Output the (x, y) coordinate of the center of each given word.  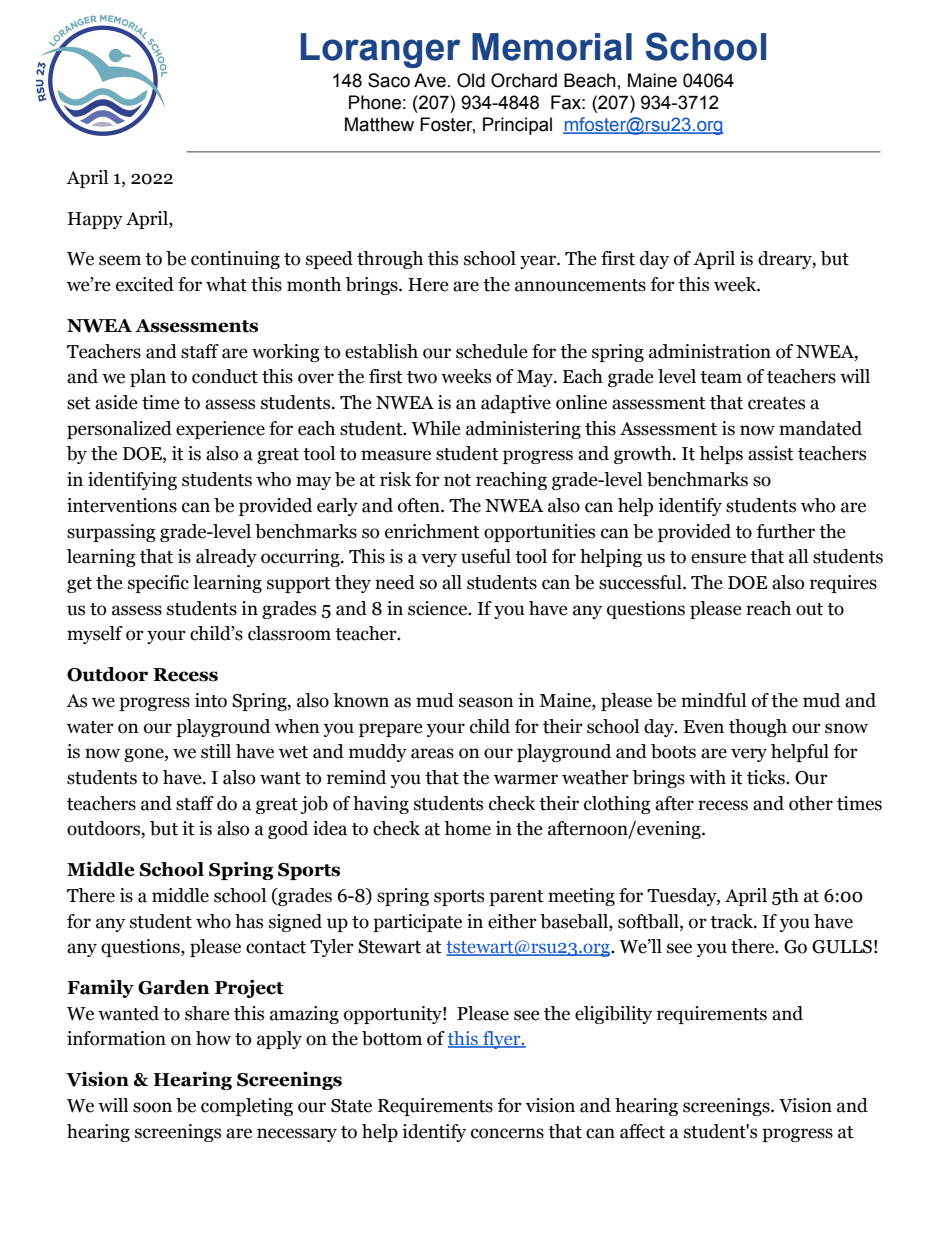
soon (152, 1107)
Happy (95, 220)
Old (471, 80)
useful (486, 556)
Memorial (552, 47)
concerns (507, 1133)
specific (158, 584)
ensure (718, 558)
